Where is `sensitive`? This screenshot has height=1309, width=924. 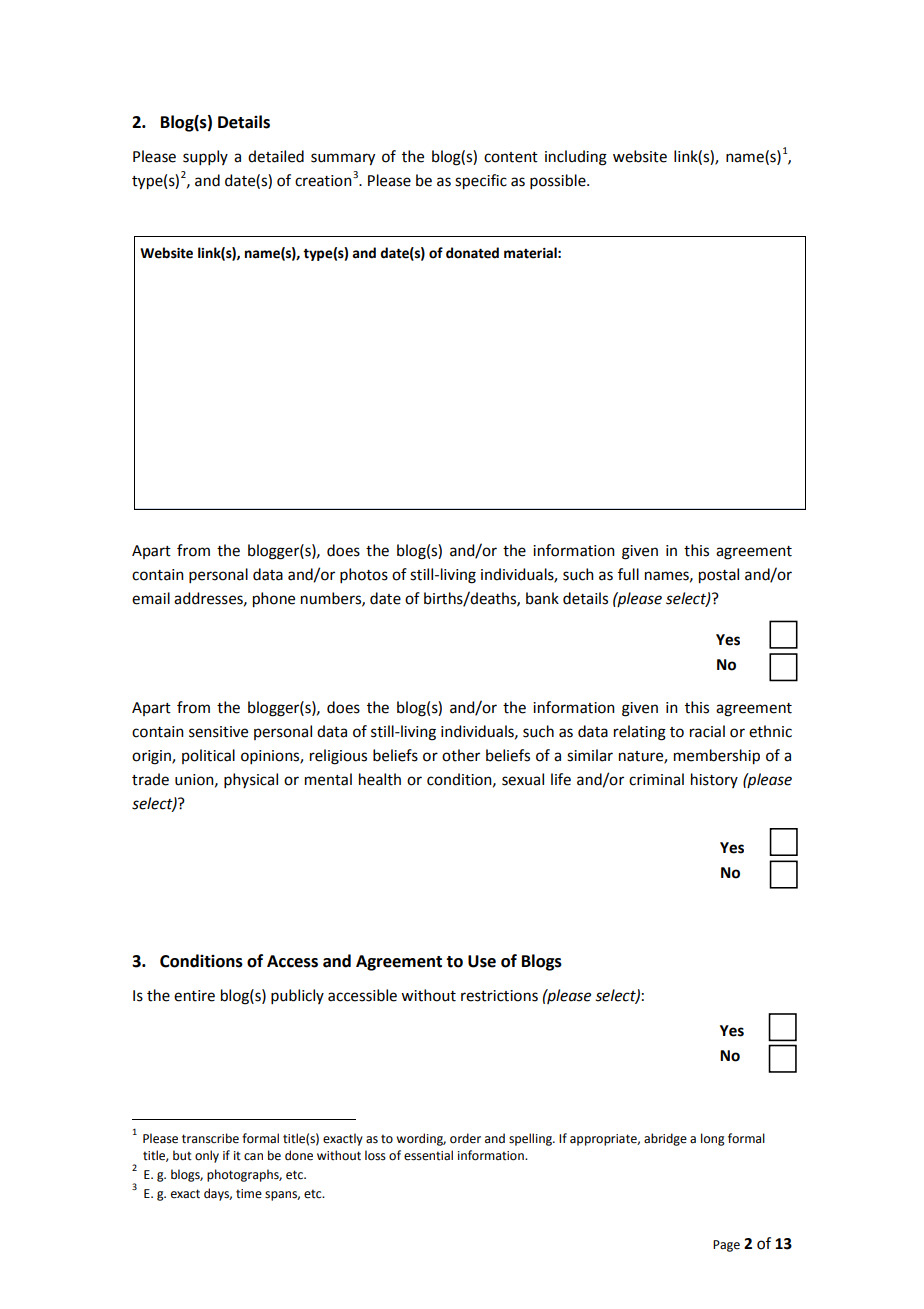
sensitive is located at coordinates (218, 732).
